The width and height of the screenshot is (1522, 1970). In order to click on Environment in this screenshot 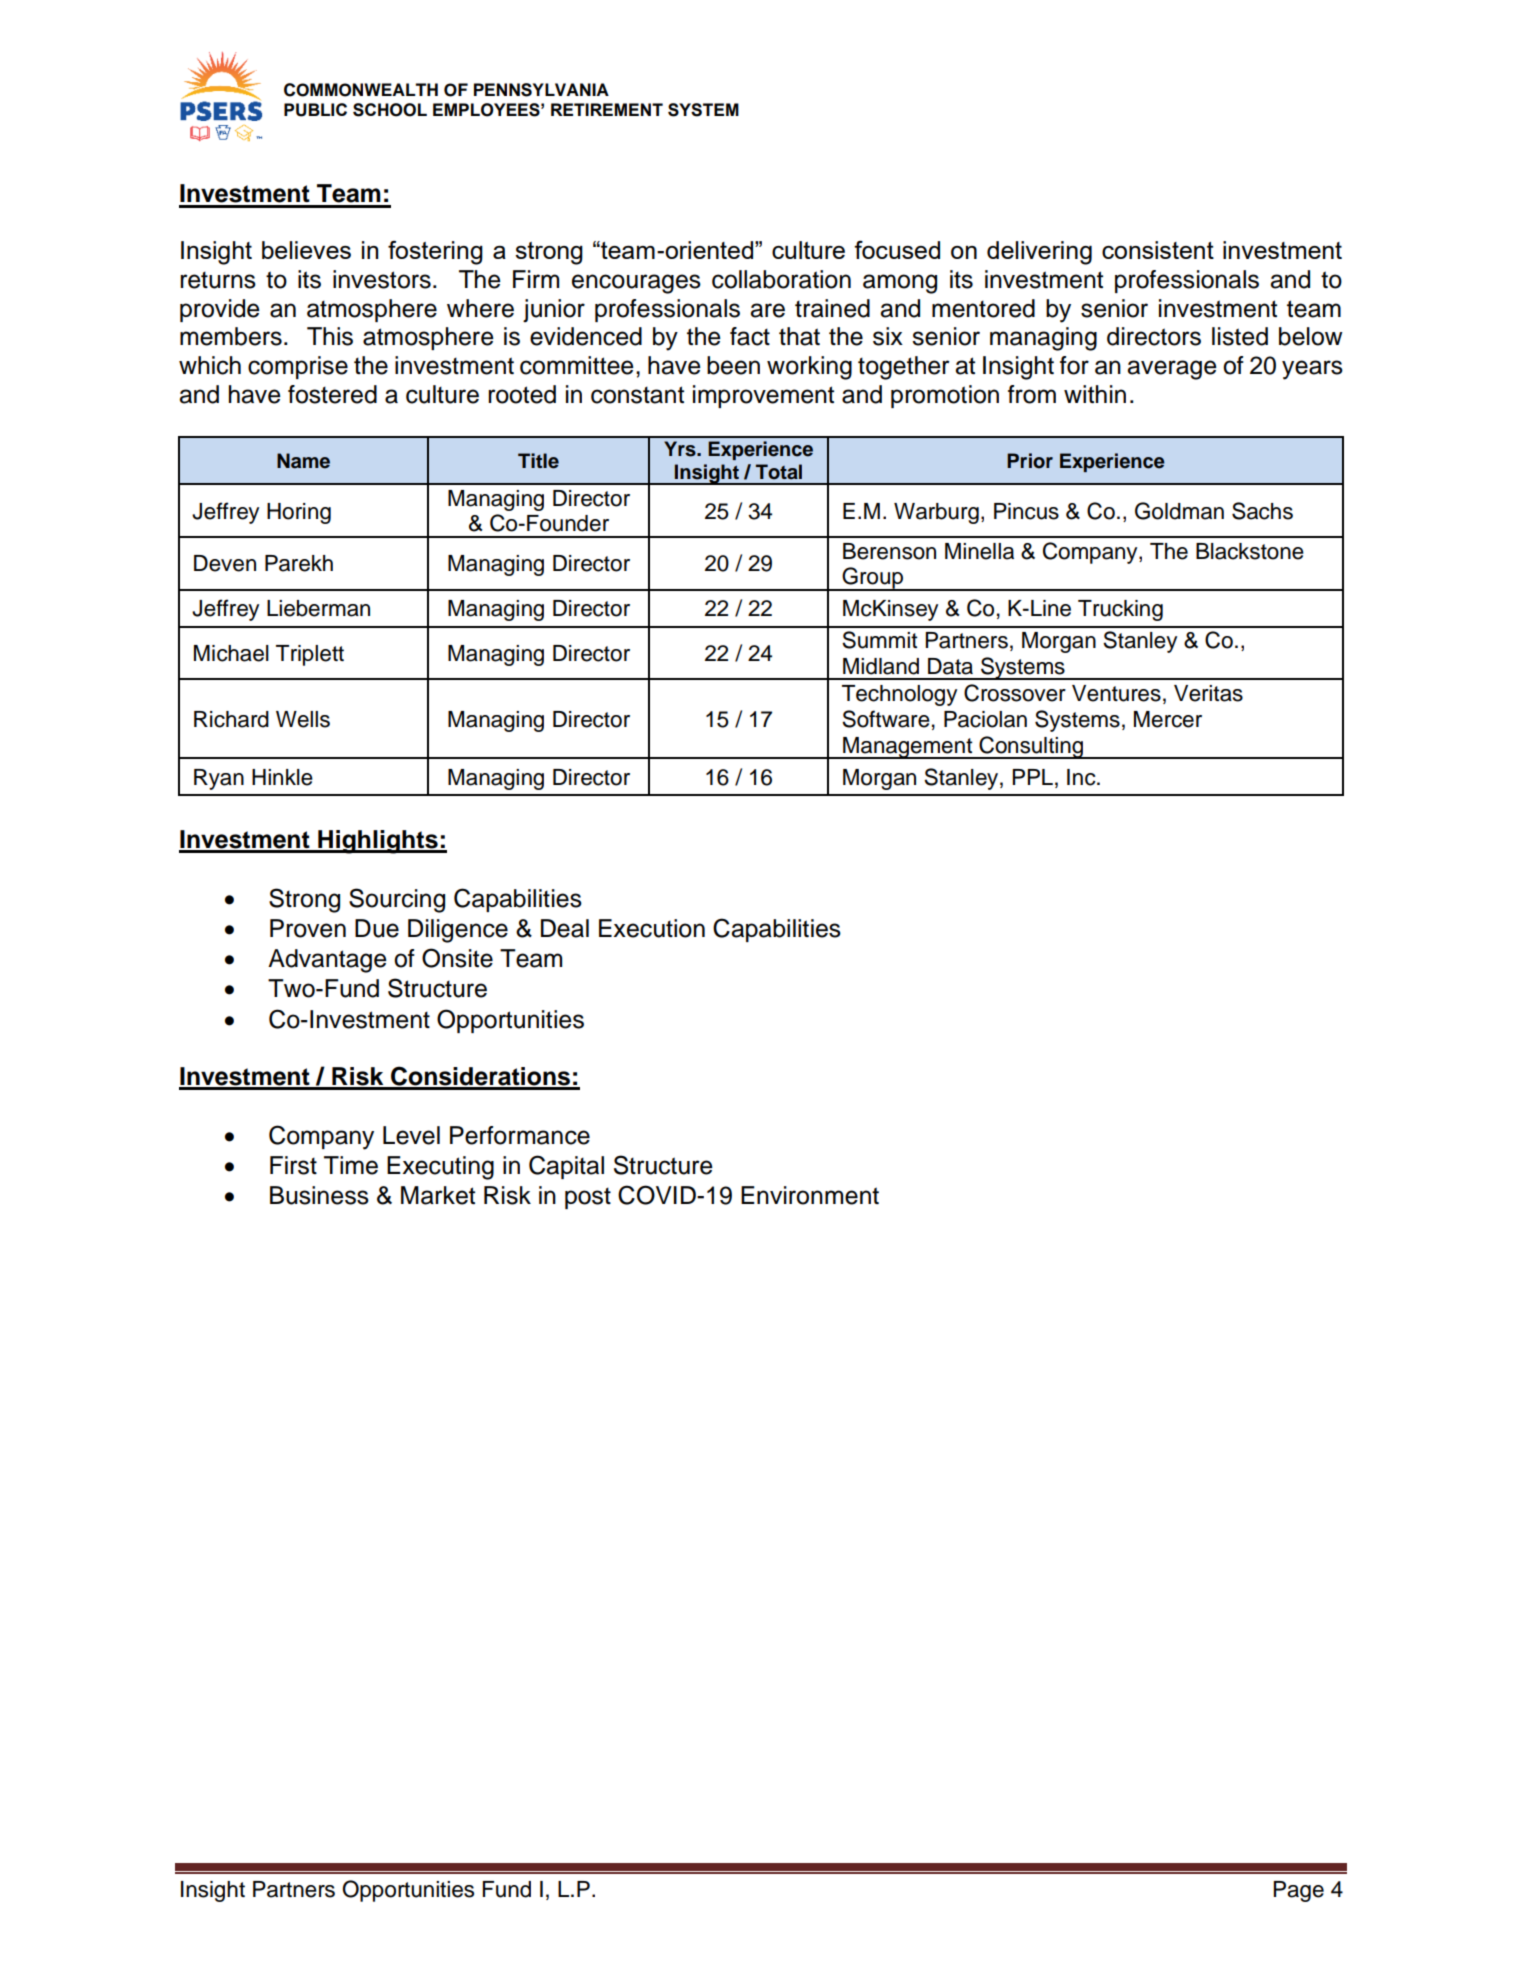, I will do `click(810, 1195)`.
